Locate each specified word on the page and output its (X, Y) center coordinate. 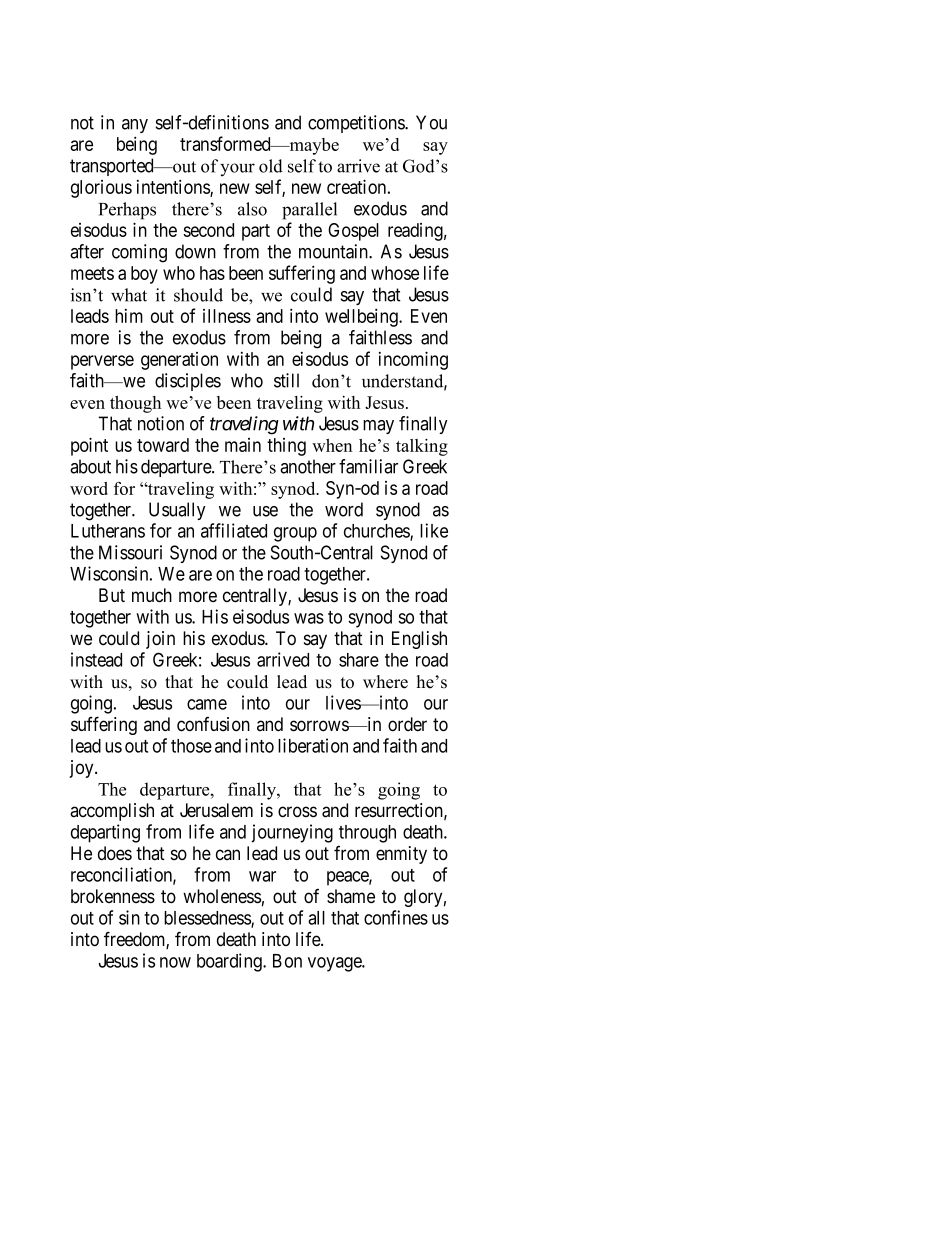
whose (395, 273)
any (135, 126)
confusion (213, 724)
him (129, 316)
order (407, 724)
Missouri (130, 552)
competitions (357, 124)
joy (83, 769)
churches (377, 532)
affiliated (234, 530)
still (286, 380)
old (271, 166)
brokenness (113, 896)
